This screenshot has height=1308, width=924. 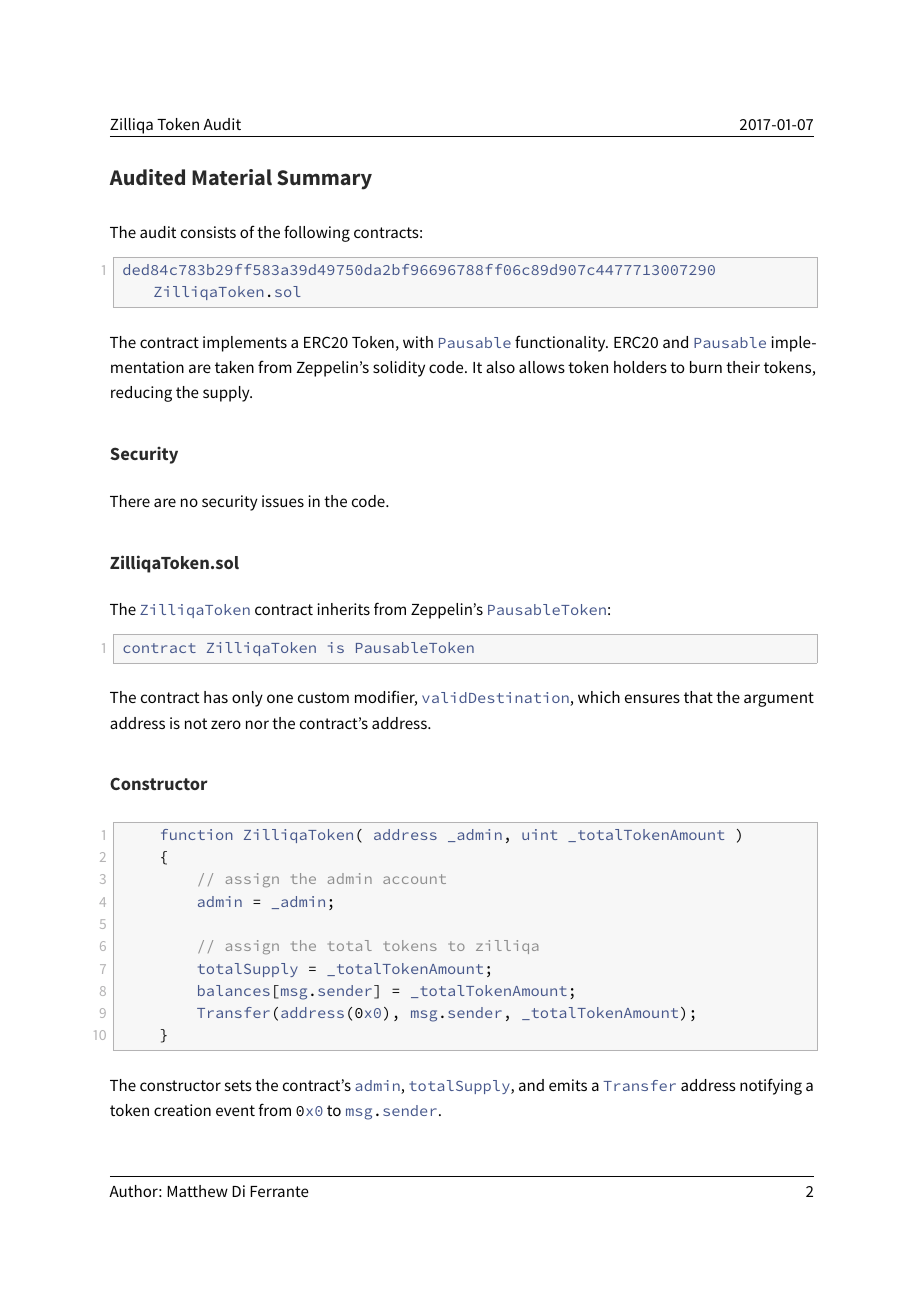 What do you see at coordinates (539, 834) in the screenshot?
I see `uint` at bounding box center [539, 834].
